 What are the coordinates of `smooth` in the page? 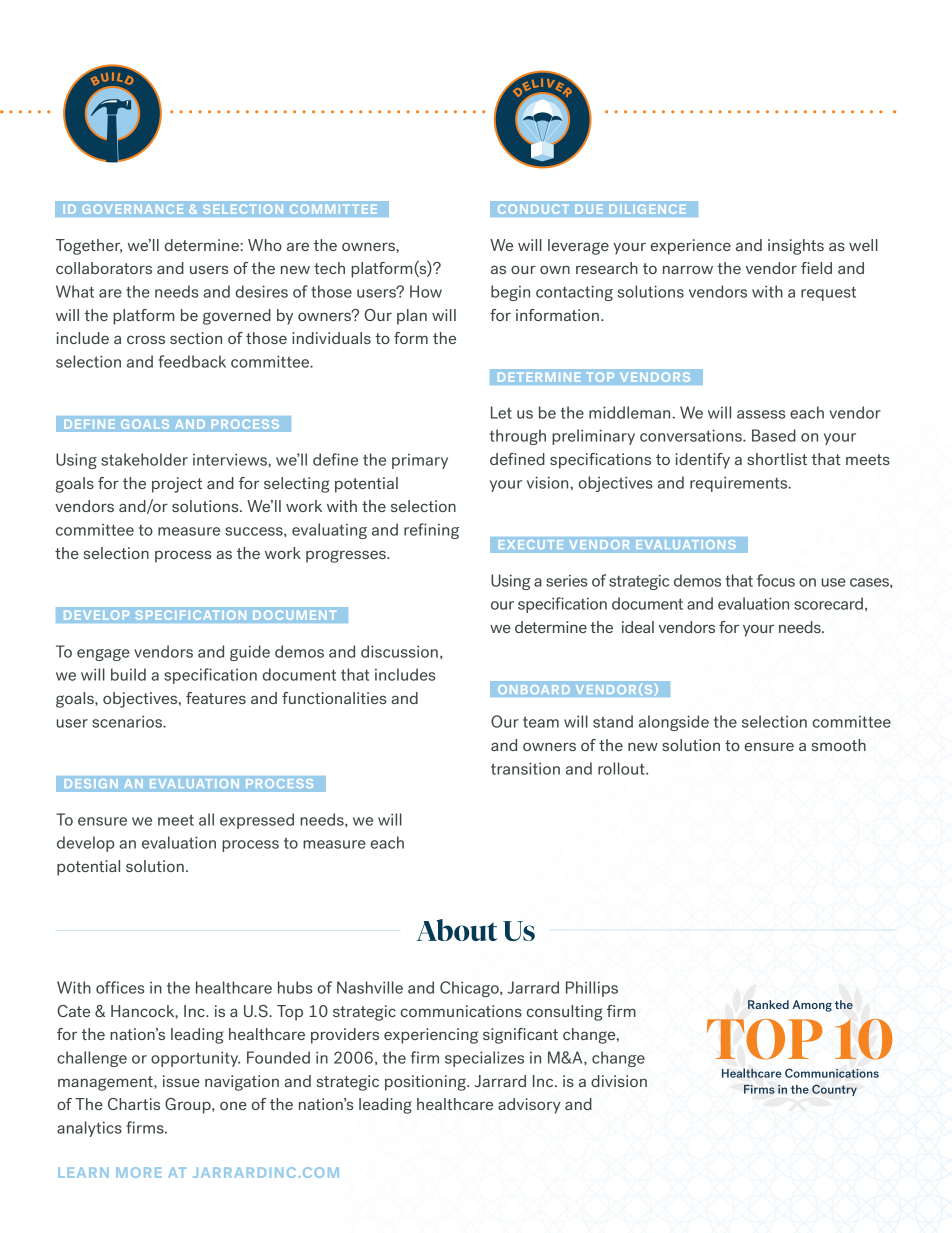 It's located at (839, 745).
